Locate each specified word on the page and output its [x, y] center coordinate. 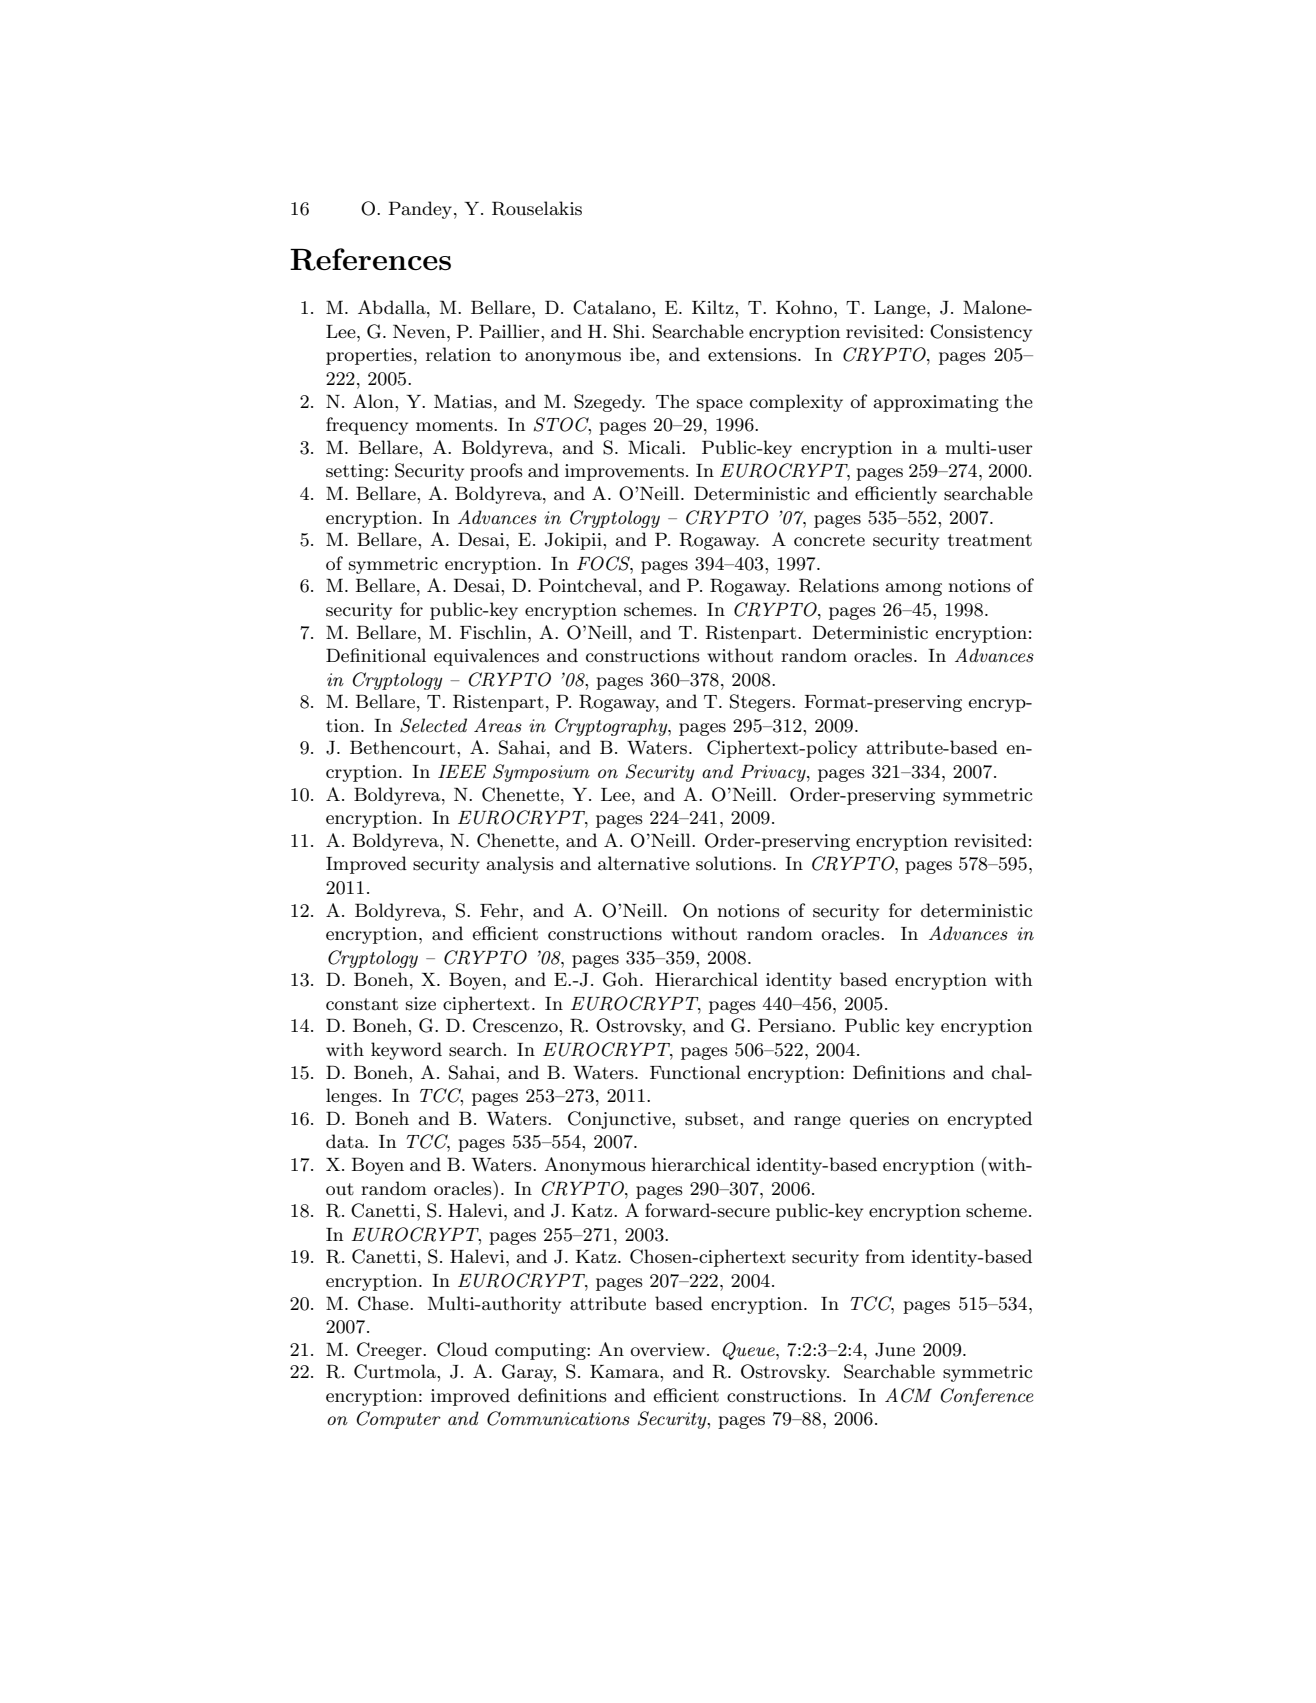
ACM [908, 1395]
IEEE [462, 771]
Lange [901, 309]
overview [669, 1350]
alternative [644, 863]
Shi [626, 331]
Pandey [420, 210]
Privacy [774, 773]
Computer [398, 1420]
